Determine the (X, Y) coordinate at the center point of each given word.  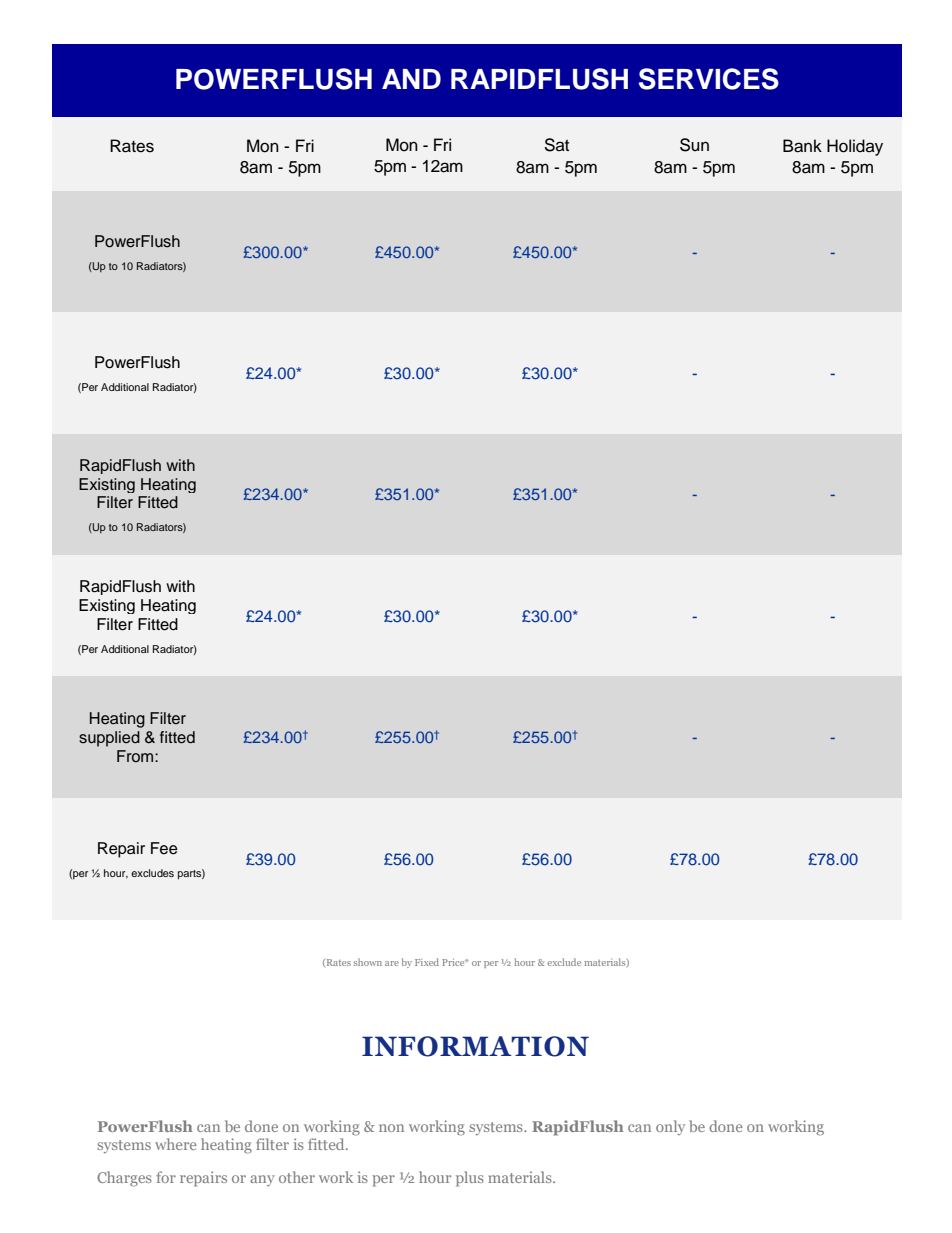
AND (411, 79)
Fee (164, 848)
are (392, 963)
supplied (109, 739)
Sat (557, 145)
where (175, 1144)
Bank (802, 146)
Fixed (427, 962)
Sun (694, 145)
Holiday (855, 147)
